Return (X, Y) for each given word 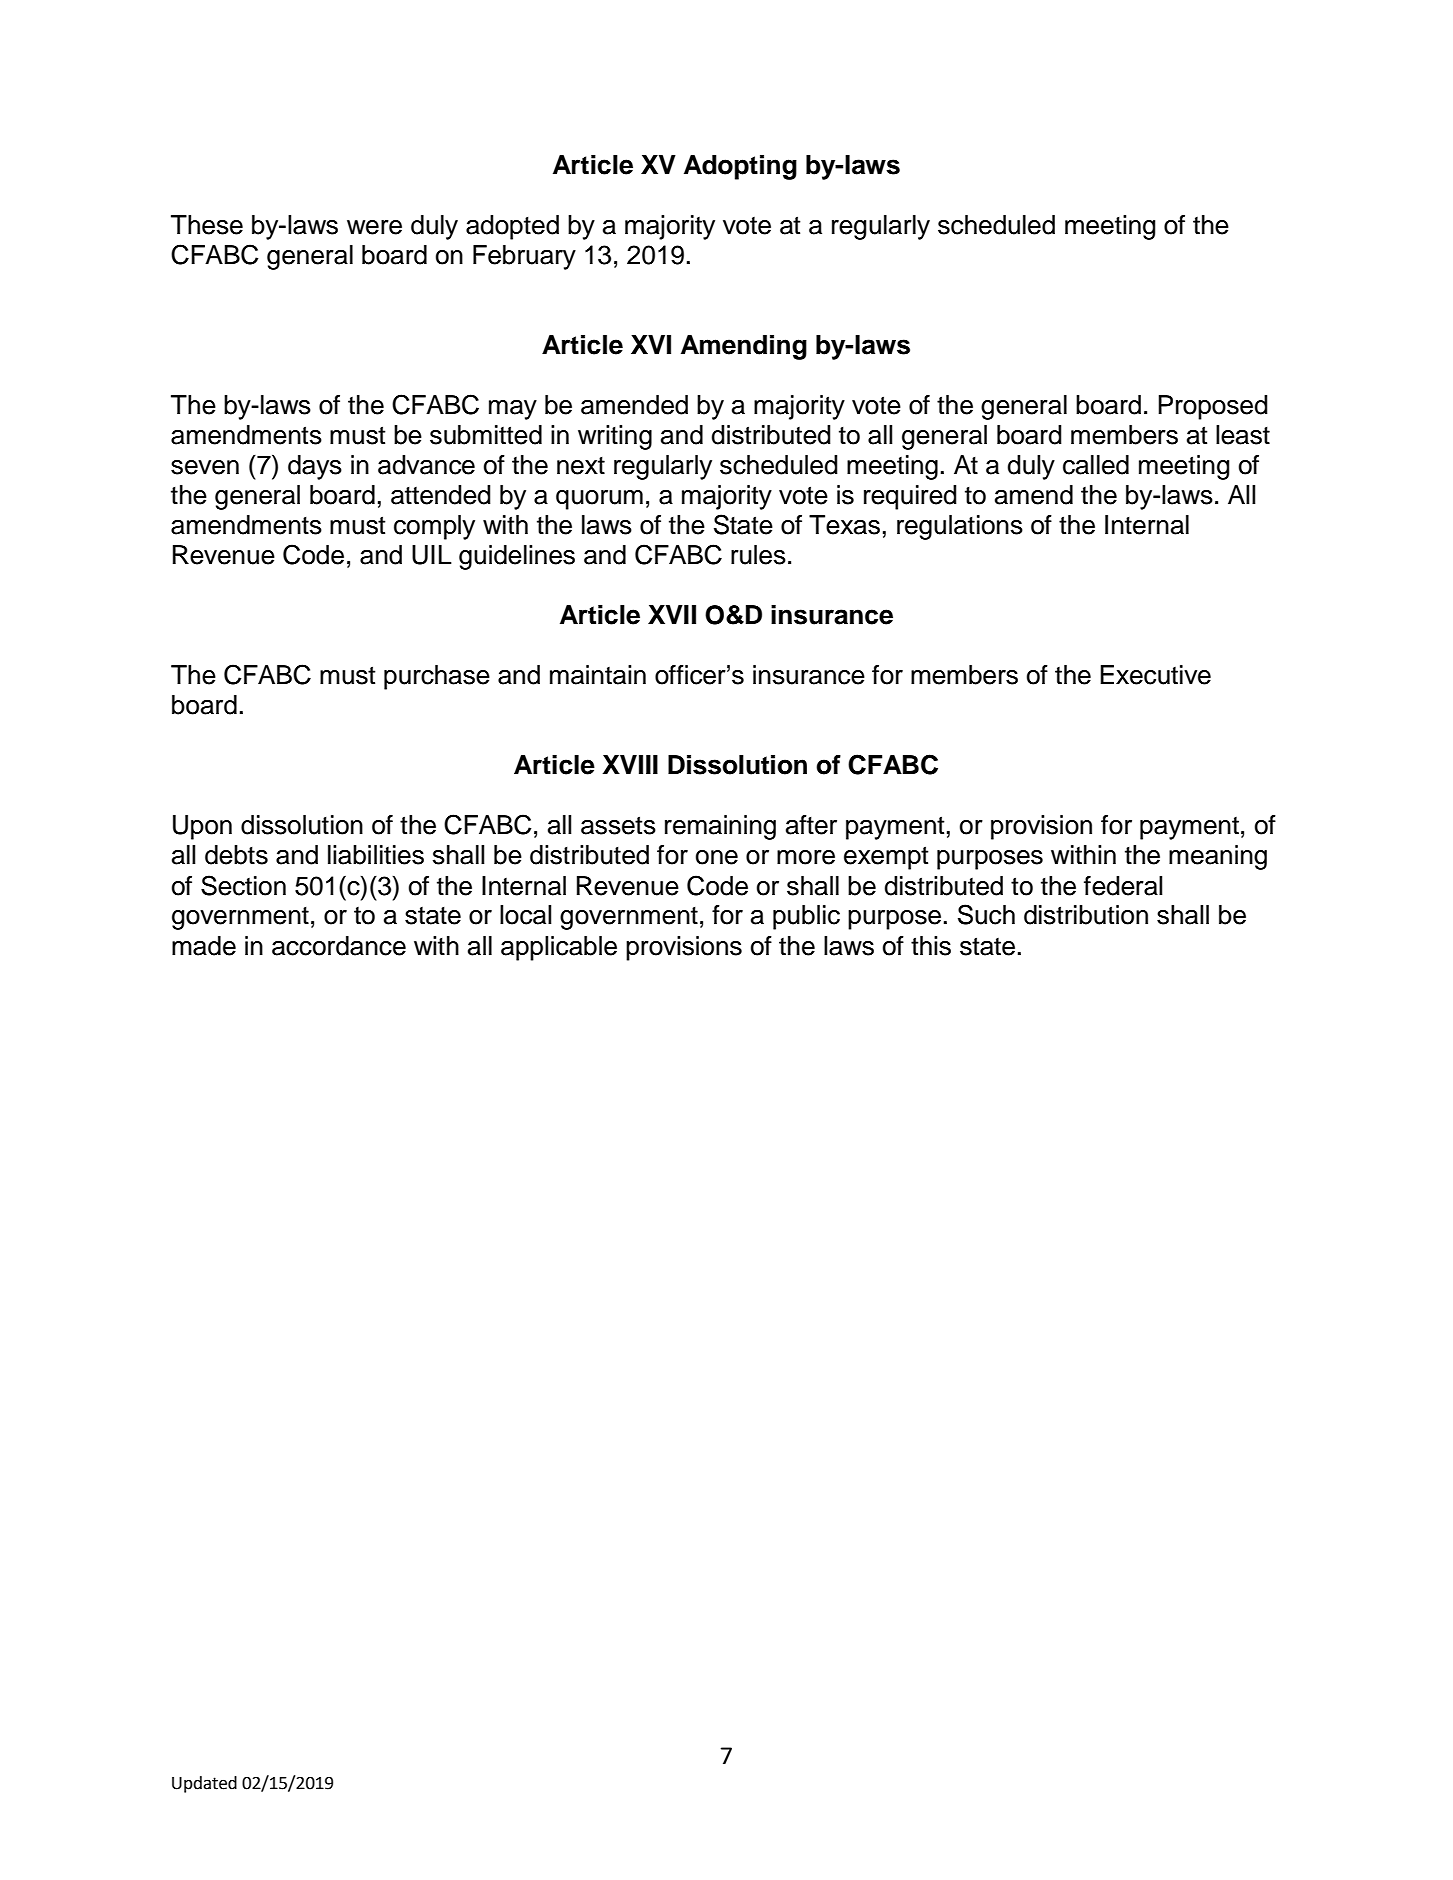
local (525, 915)
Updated (204, 1784)
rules (758, 555)
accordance (339, 946)
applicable (559, 948)
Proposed (1213, 407)
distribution (1086, 915)
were (374, 227)
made (204, 946)
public (806, 917)
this (931, 946)
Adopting (740, 167)
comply (434, 527)
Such (986, 914)
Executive (1155, 675)
